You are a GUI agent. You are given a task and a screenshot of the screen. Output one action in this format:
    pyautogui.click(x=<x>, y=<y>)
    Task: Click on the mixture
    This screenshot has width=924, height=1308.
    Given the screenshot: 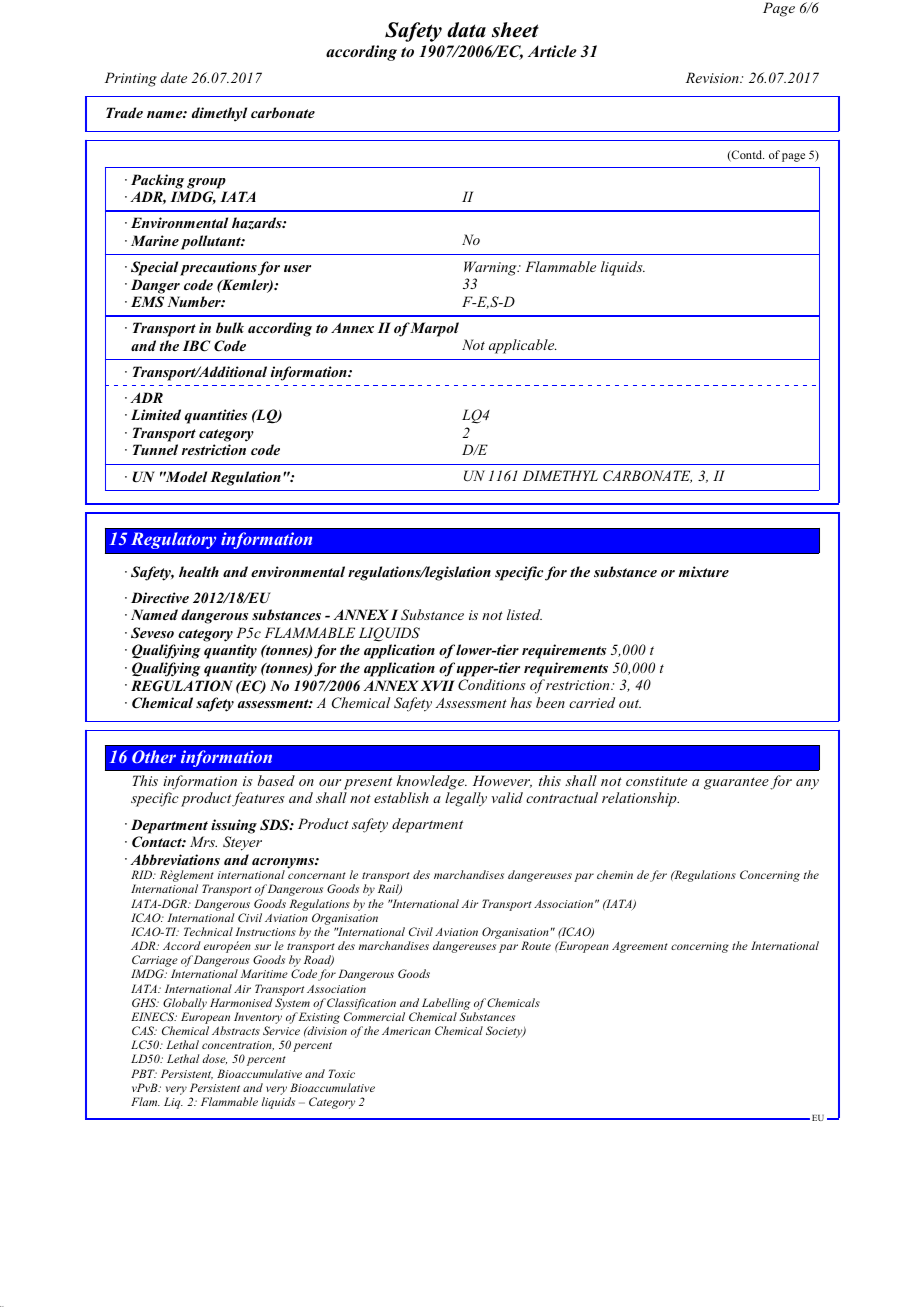 What is the action you would take?
    pyautogui.click(x=703, y=571)
